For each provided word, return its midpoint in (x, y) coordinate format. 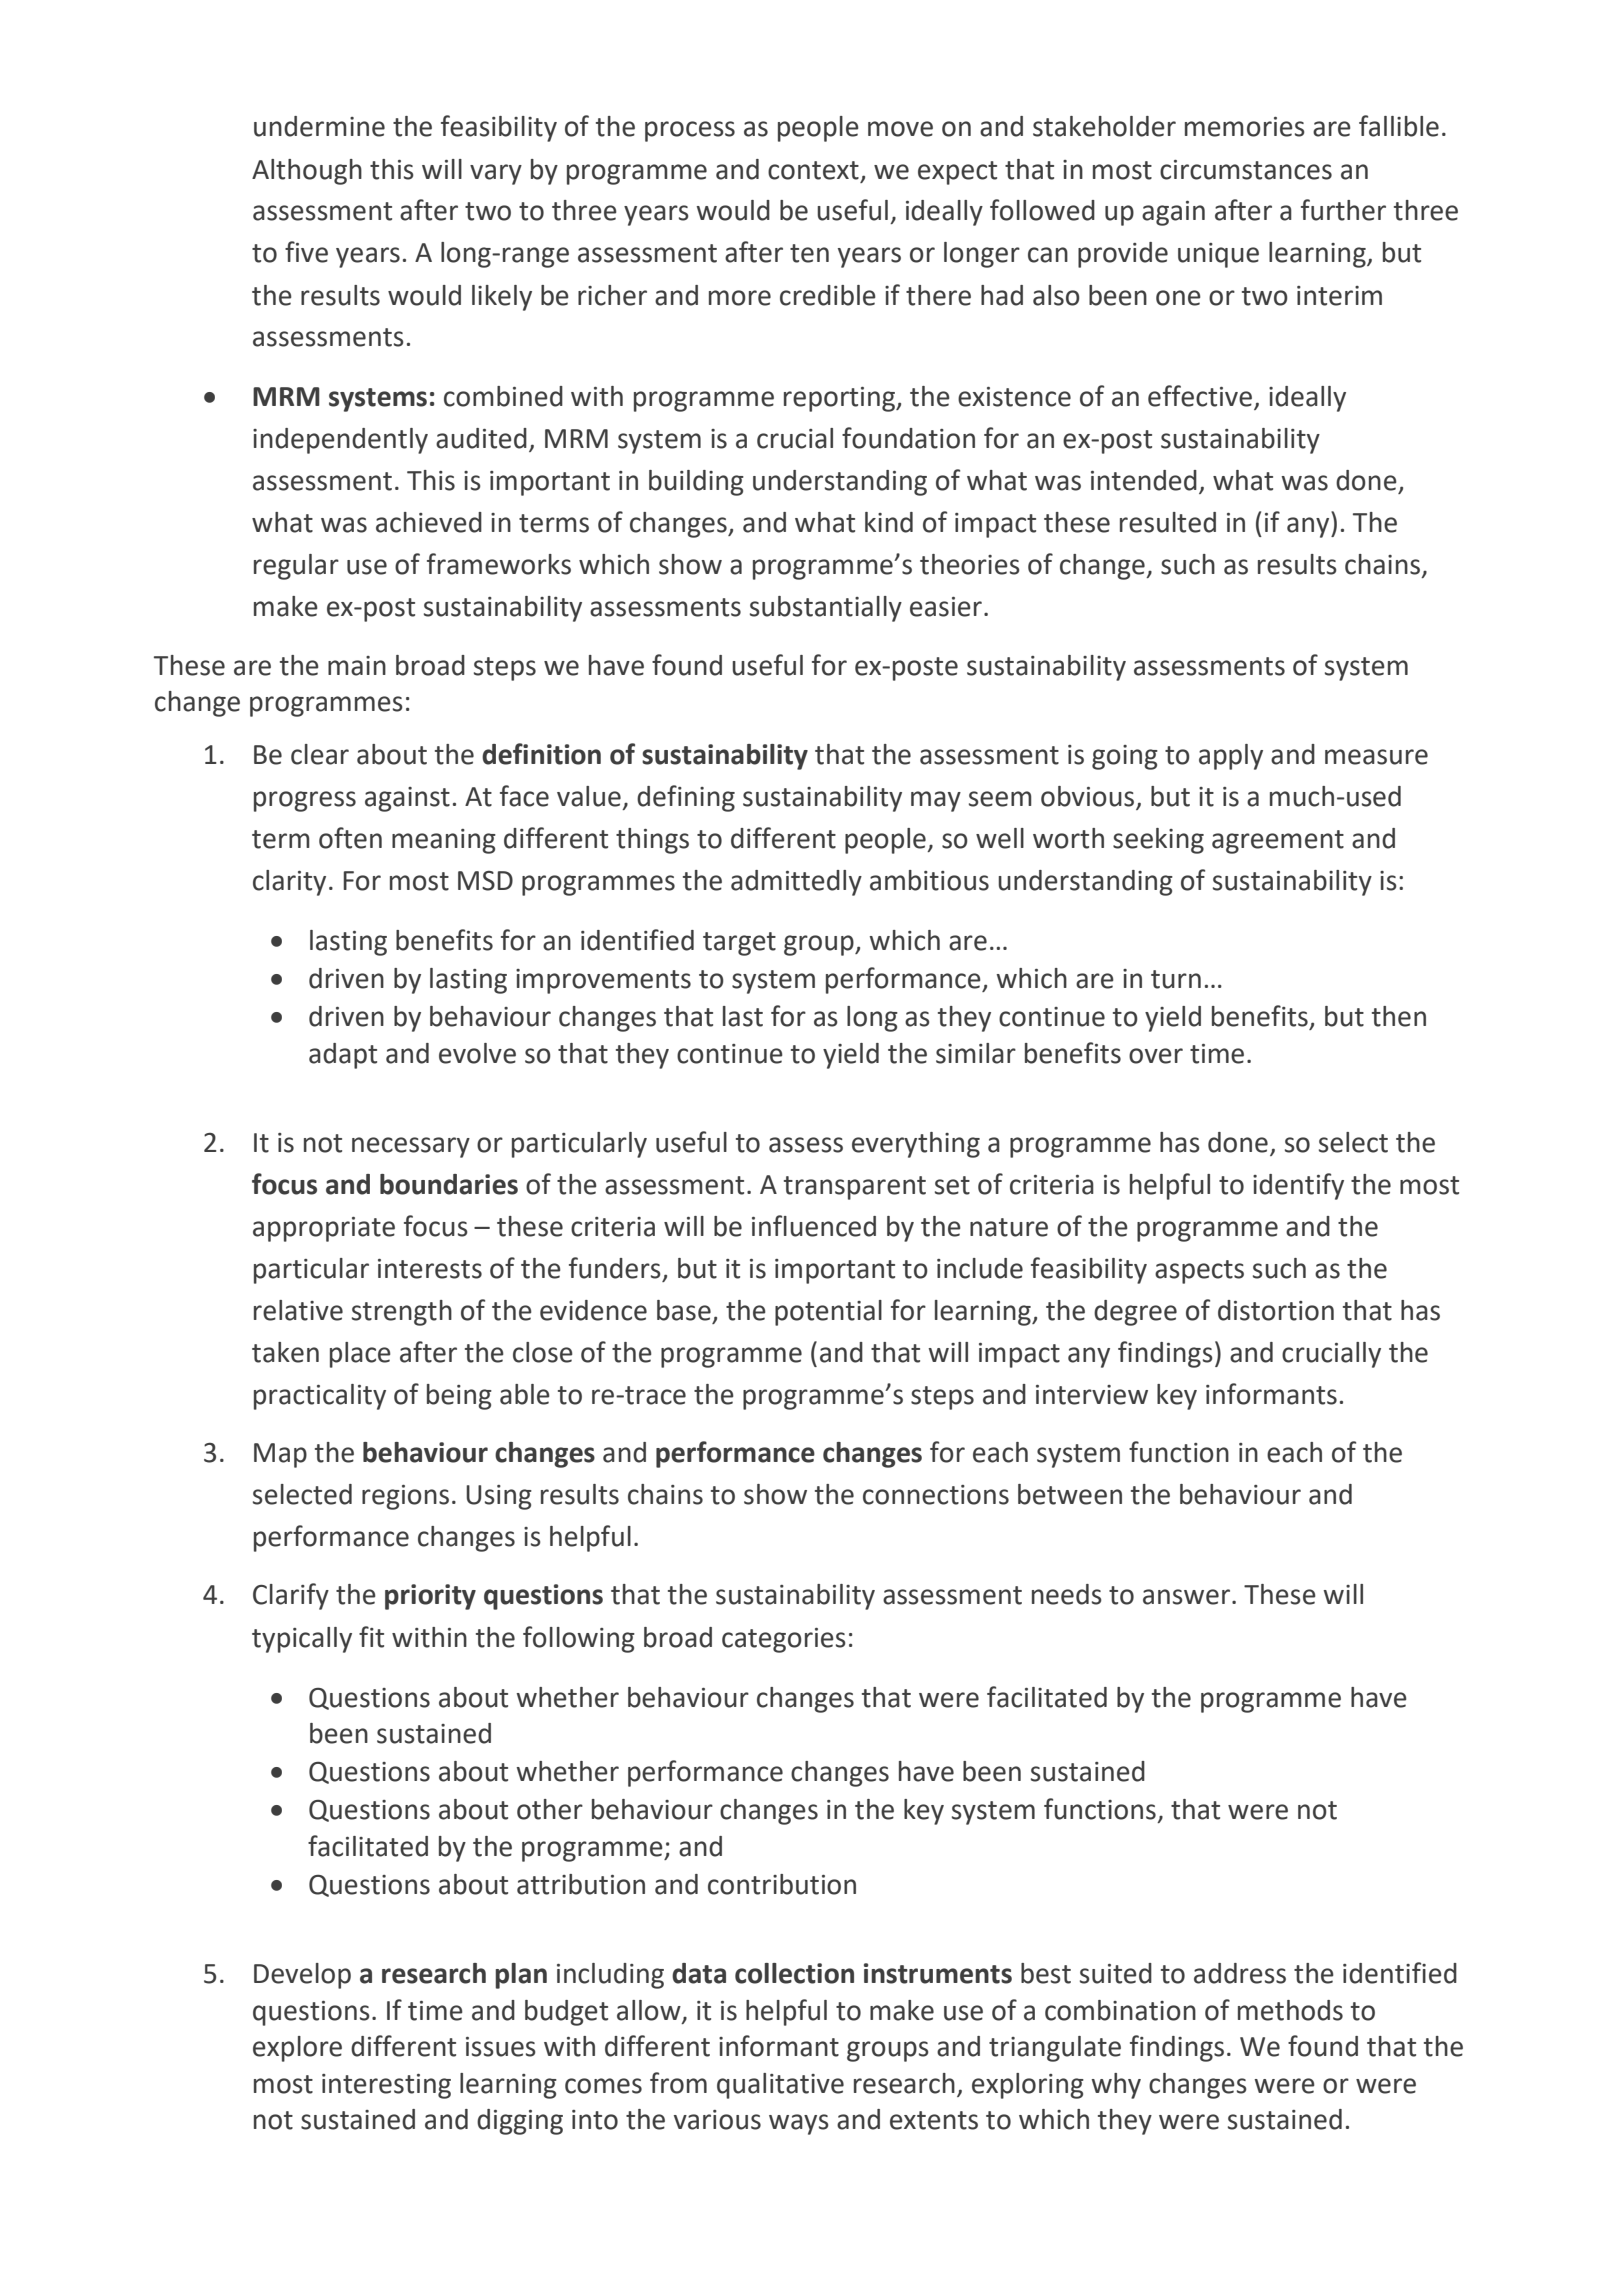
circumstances (1246, 170)
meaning (444, 841)
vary (496, 174)
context (813, 170)
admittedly (796, 883)
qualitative (780, 2086)
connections (936, 1495)
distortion (1276, 1310)
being (459, 1397)
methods (1290, 2010)
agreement (1278, 842)
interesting (386, 2086)
